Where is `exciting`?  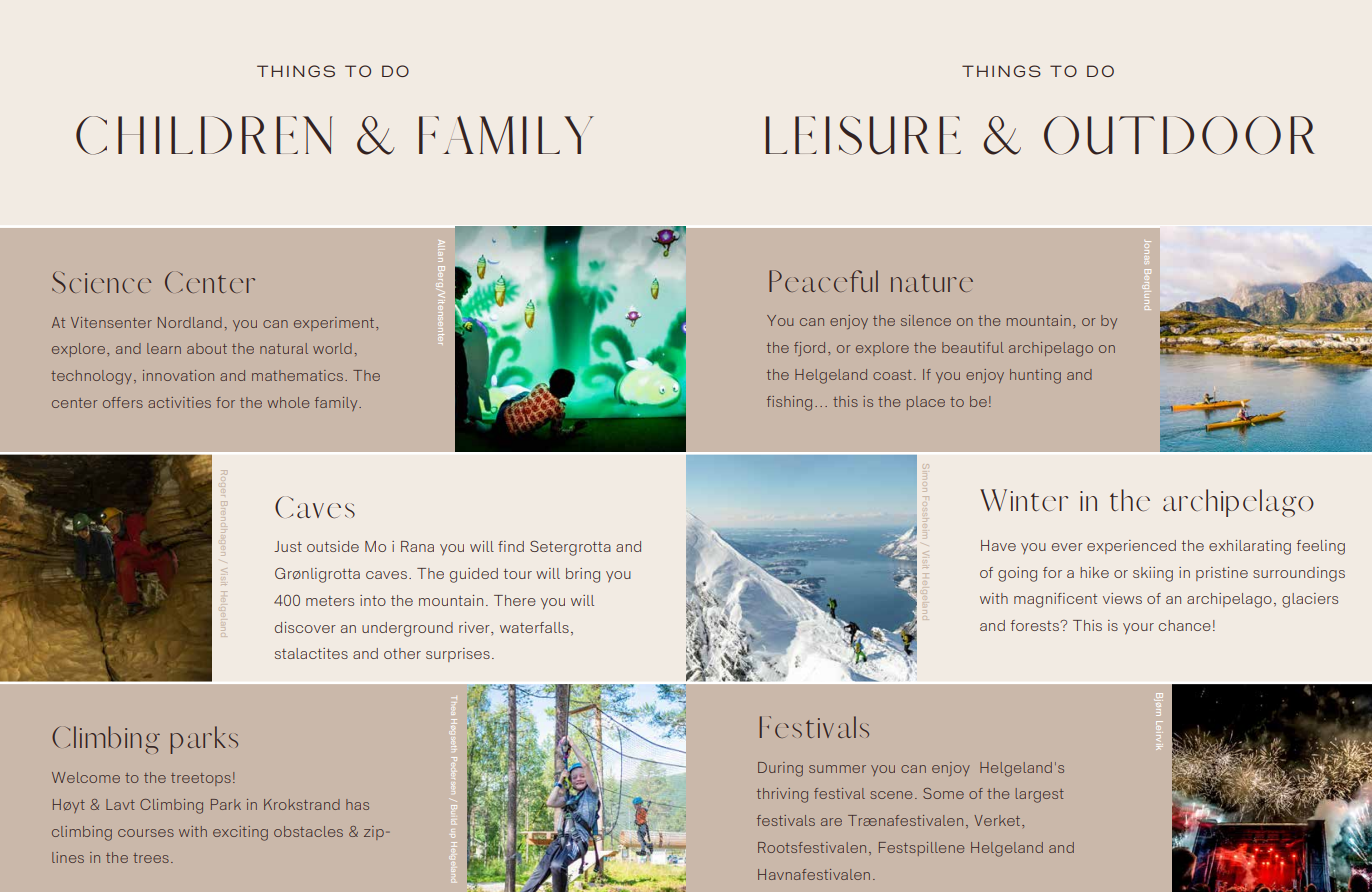 exciting is located at coordinates (240, 833).
